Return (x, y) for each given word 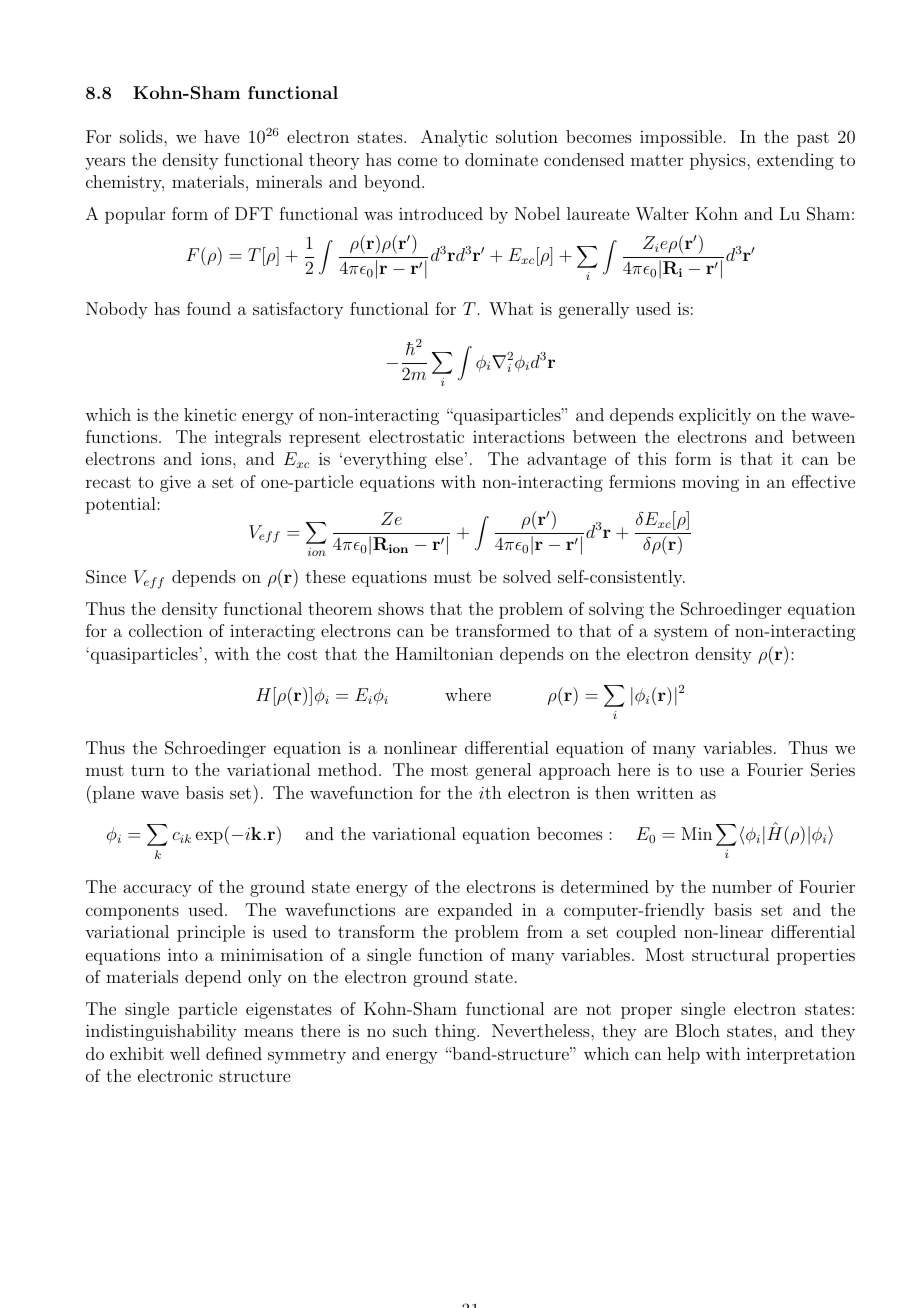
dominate (501, 159)
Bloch (697, 1030)
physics (719, 161)
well (185, 1053)
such (410, 1030)
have (221, 136)
